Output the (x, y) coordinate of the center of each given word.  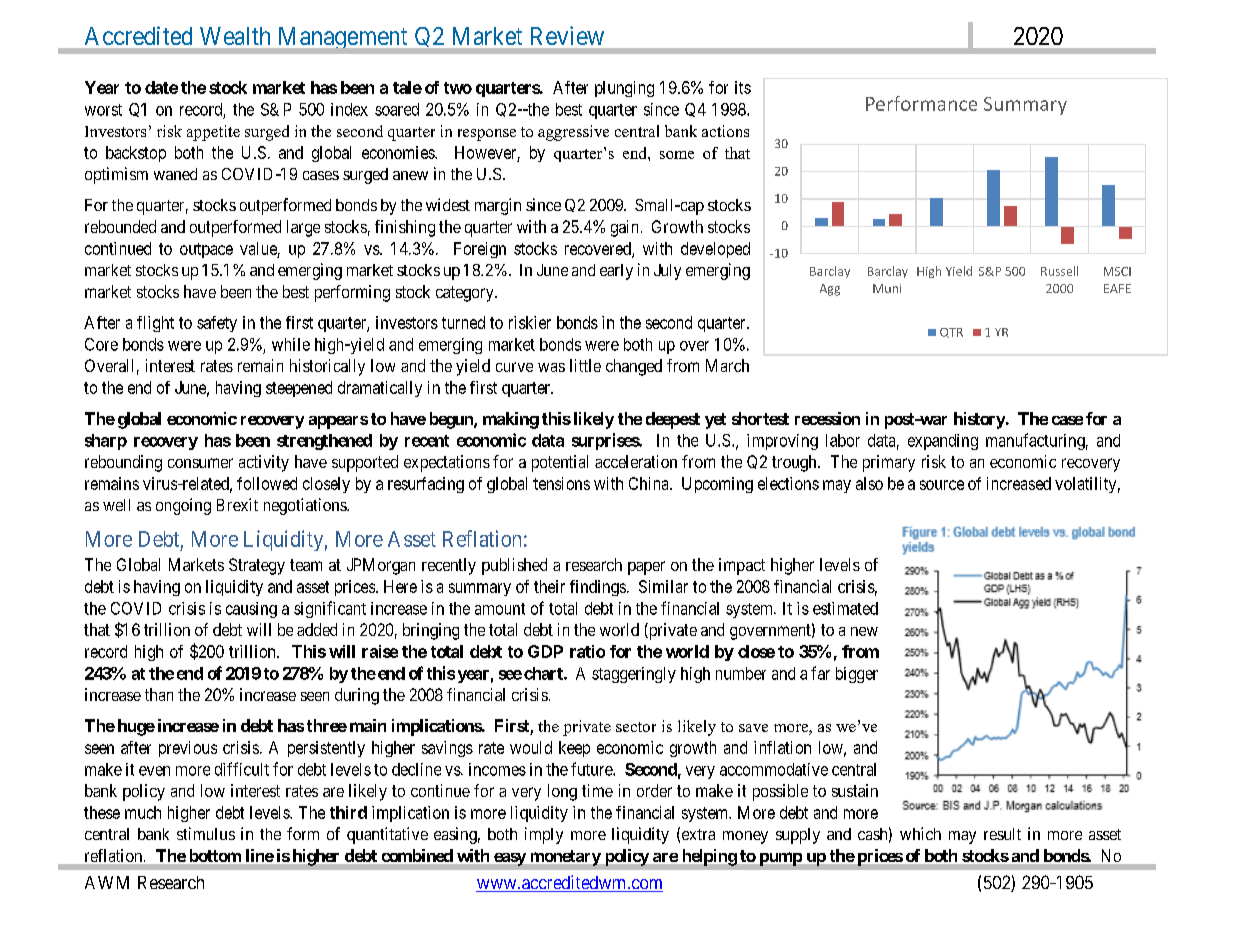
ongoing (183, 506)
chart (544, 673)
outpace (206, 250)
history (979, 420)
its (743, 87)
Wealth (235, 36)
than (159, 694)
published (514, 566)
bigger (857, 675)
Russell (1059, 271)
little (585, 365)
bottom (215, 855)
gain (624, 228)
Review (567, 35)
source (942, 485)
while (291, 344)
